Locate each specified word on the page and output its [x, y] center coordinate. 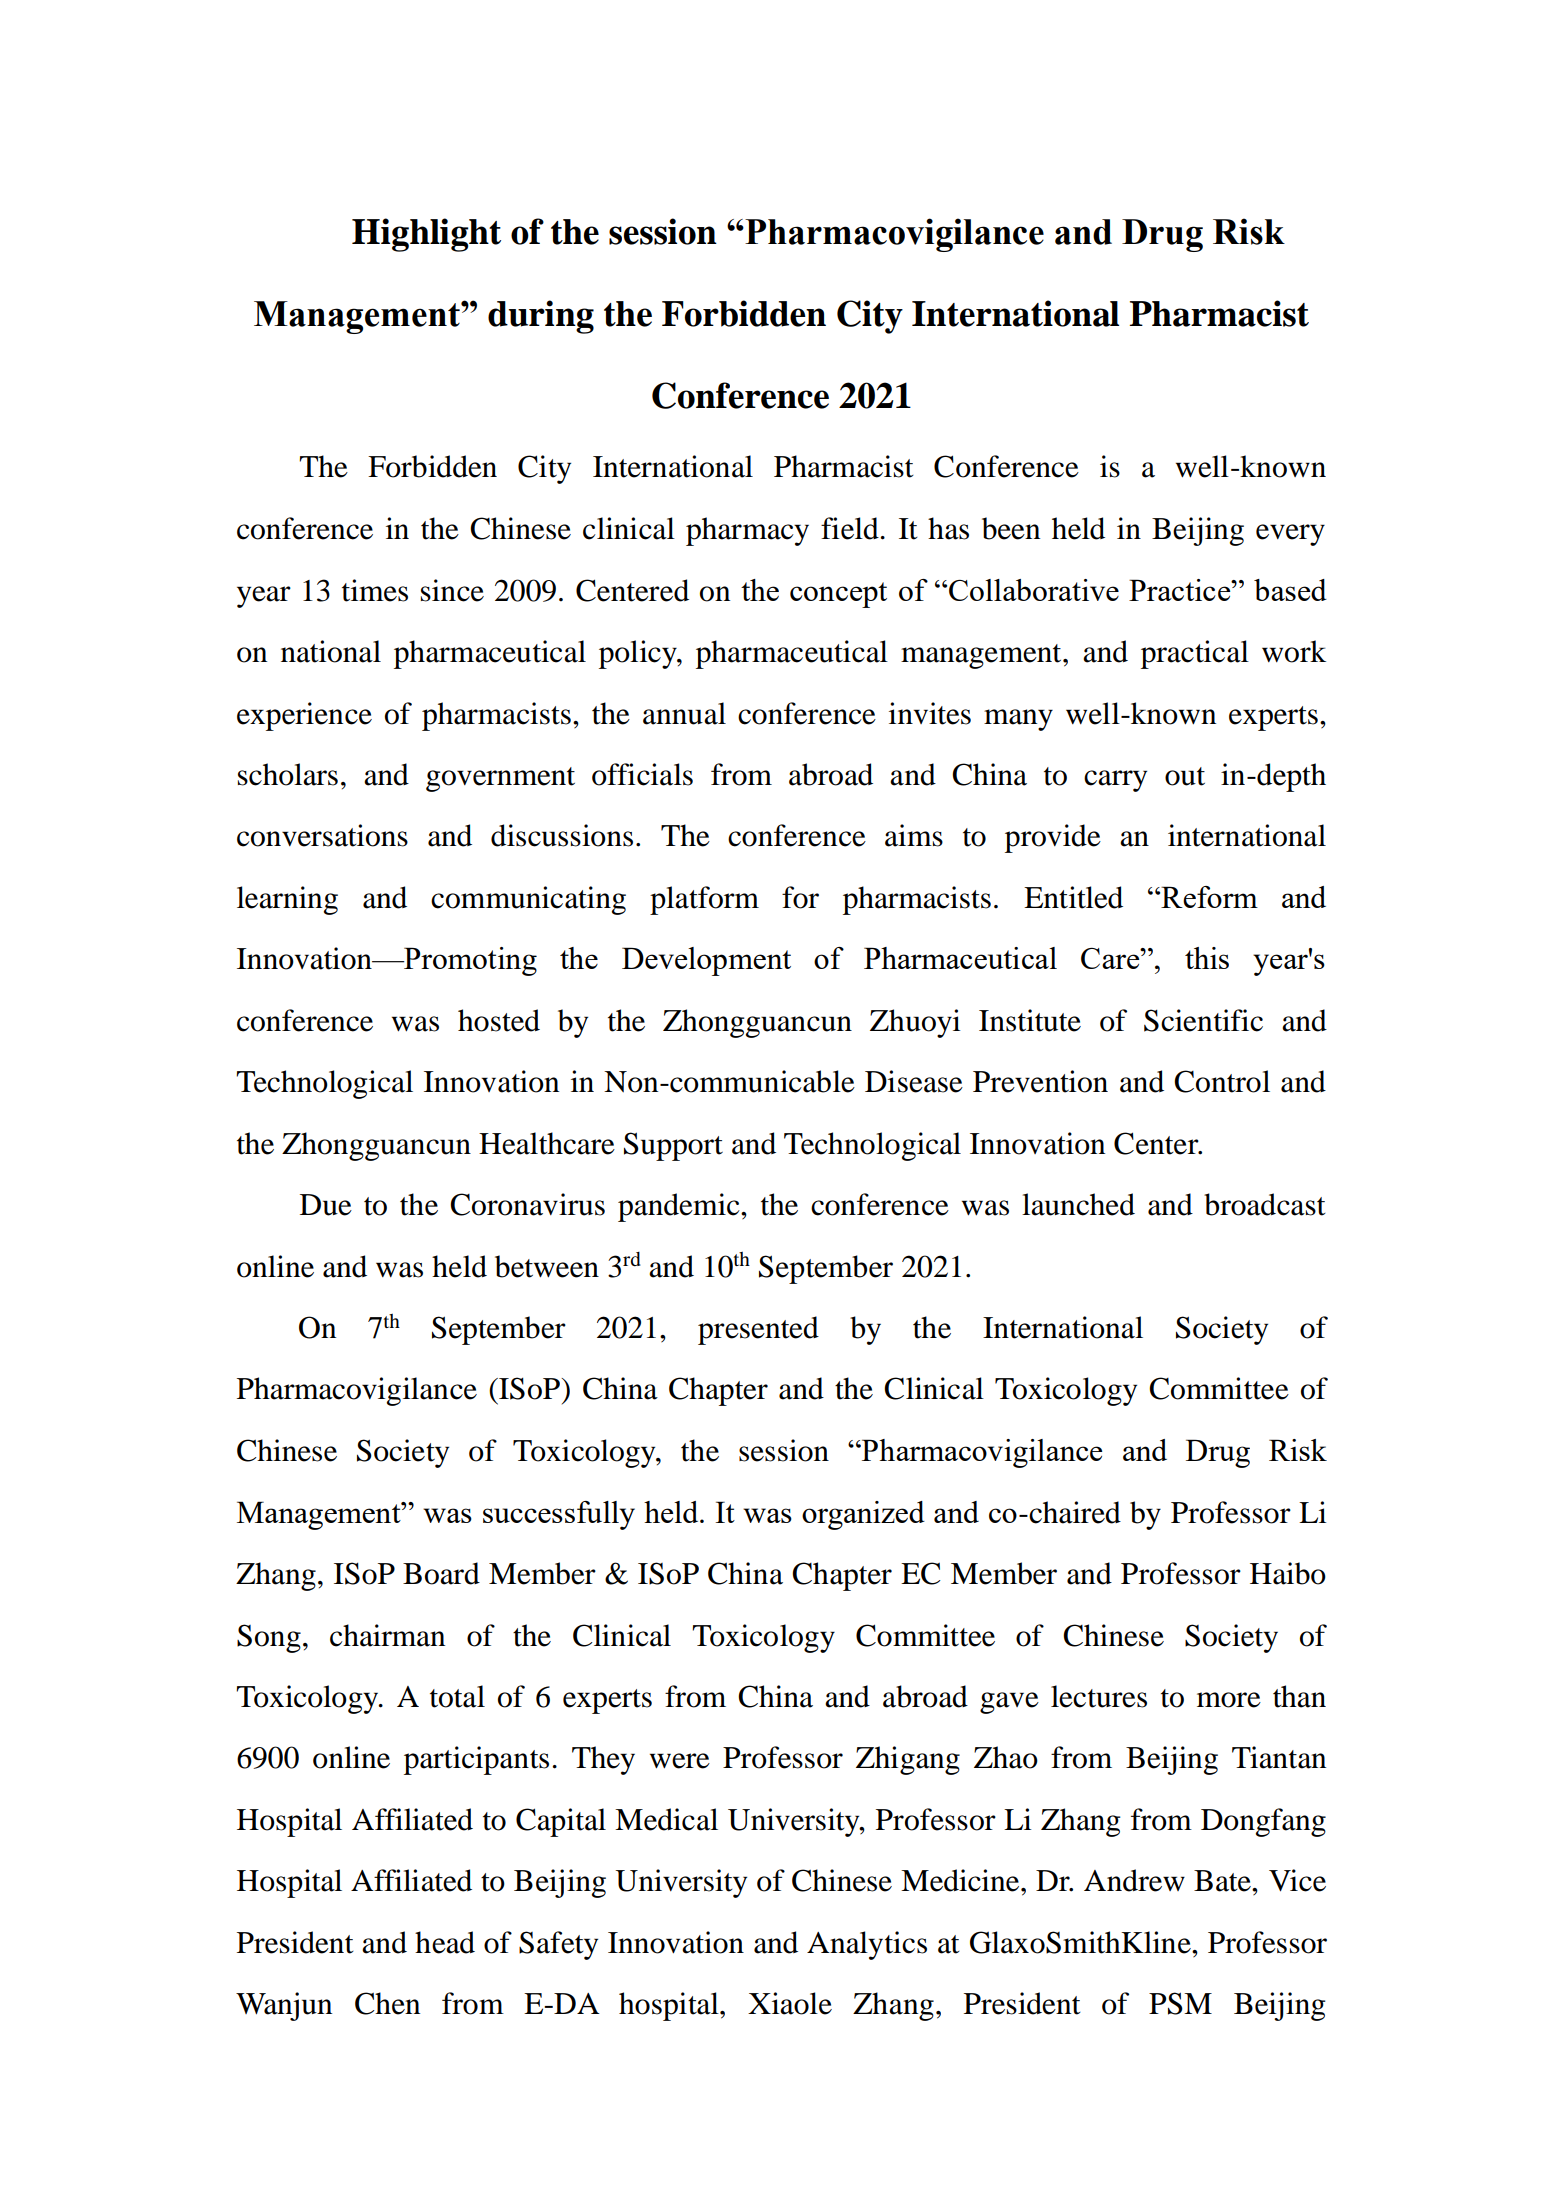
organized [863, 1515]
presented [758, 1330]
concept [838, 595]
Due [326, 1205]
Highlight [426, 235]
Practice [1181, 590]
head [445, 1942]
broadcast [1265, 1204]
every [1290, 535]
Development [706, 961]
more [1229, 1700]
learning [287, 900]
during [541, 317]
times [375, 590]
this [1207, 958]
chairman [387, 1635]
